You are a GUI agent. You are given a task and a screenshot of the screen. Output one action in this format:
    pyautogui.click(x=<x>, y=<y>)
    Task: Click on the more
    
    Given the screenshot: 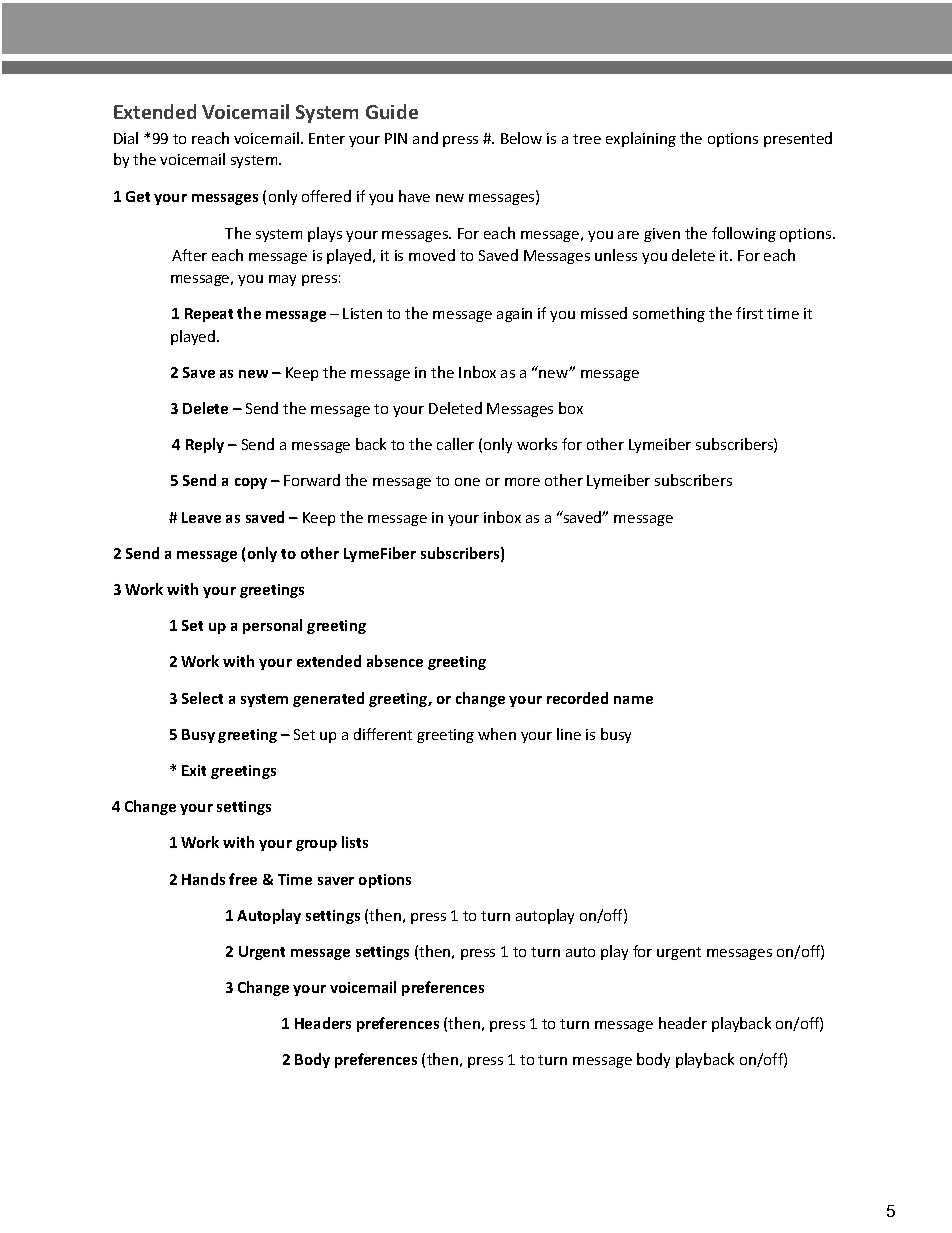 What is the action you would take?
    pyautogui.click(x=522, y=482)
